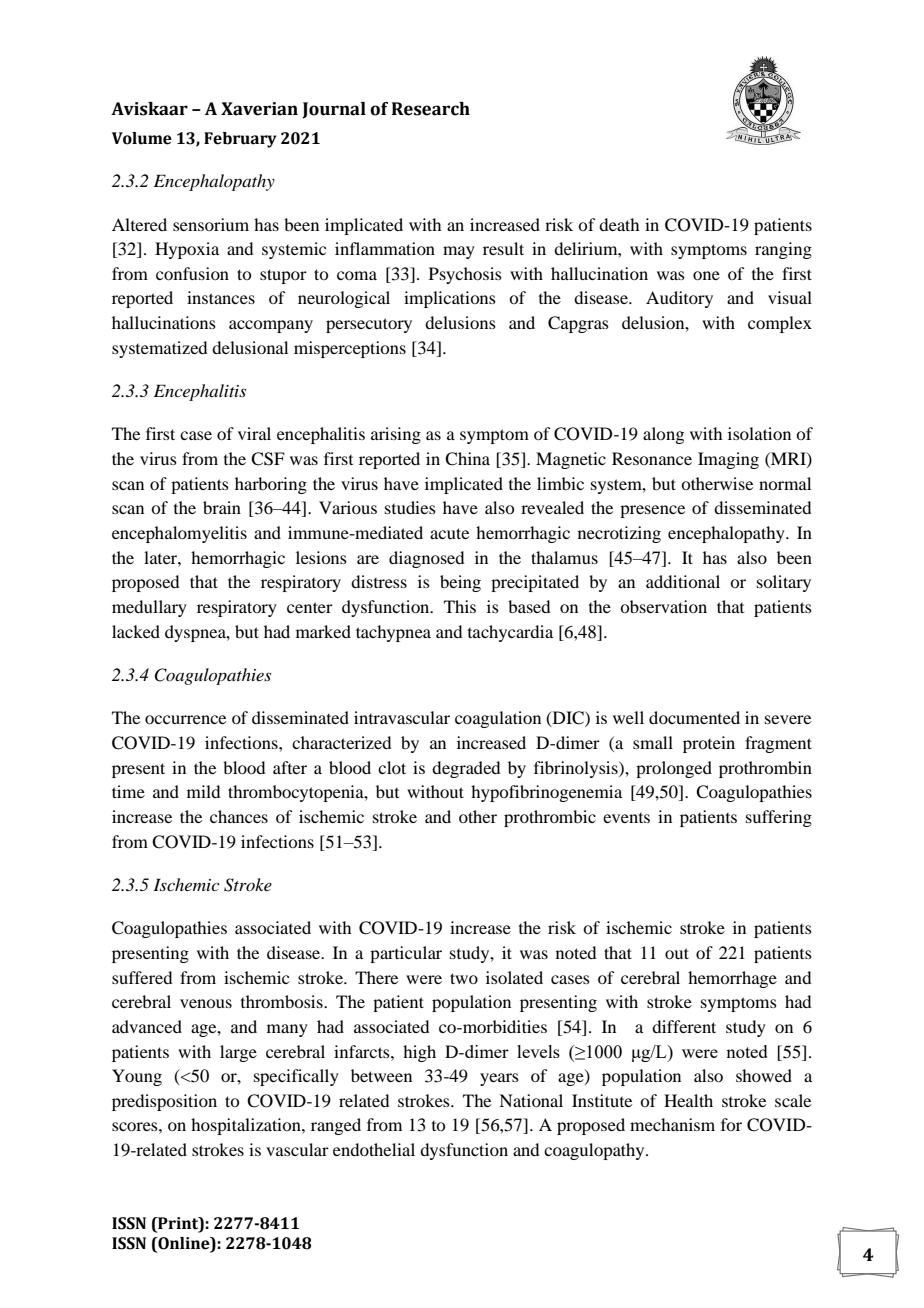  Describe the element at coordinates (240, 140) in the screenshot. I see `February` at that location.
